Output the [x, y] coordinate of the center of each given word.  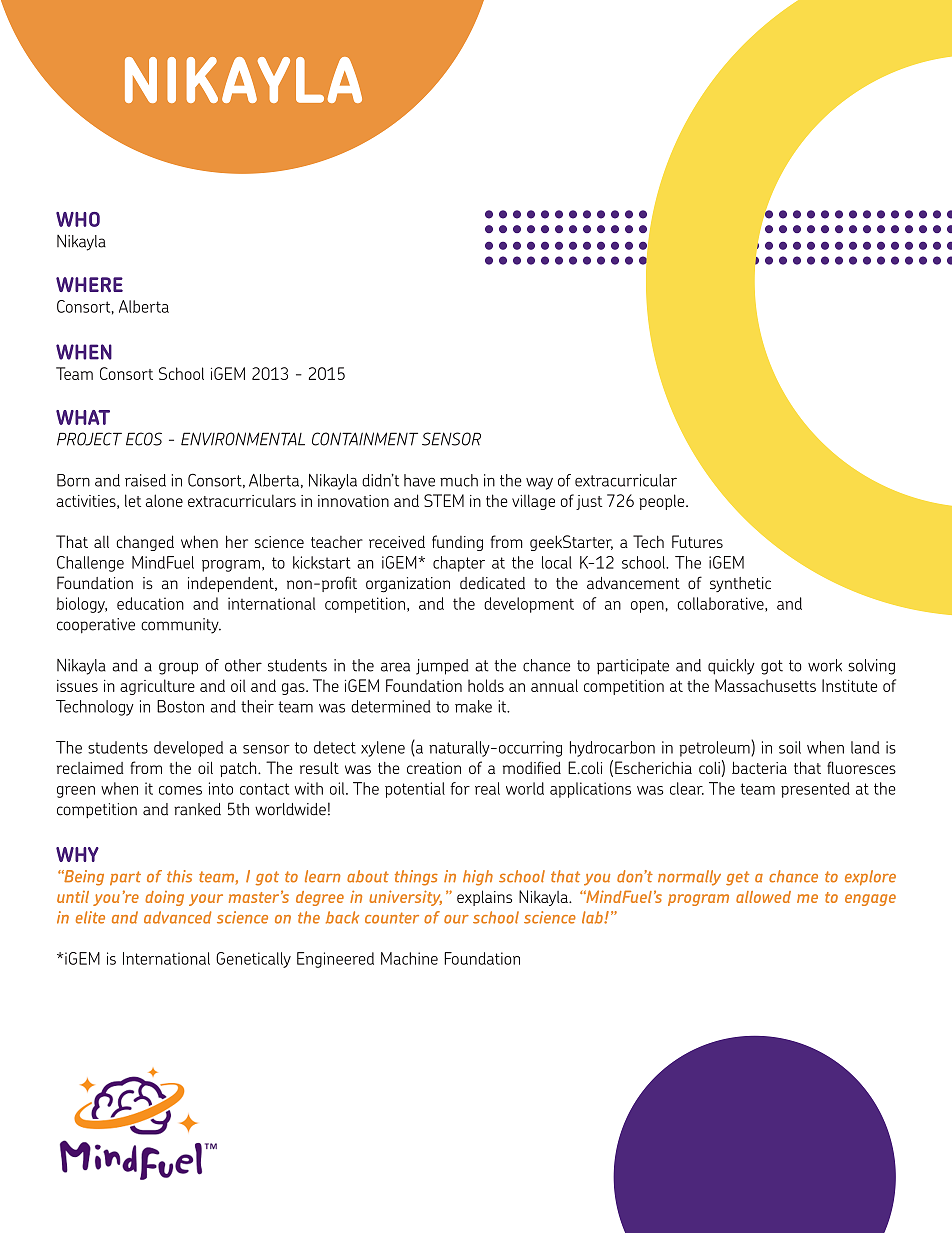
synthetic [740, 584]
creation [434, 768]
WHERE [89, 284]
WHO [78, 219]
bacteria [759, 767]
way [539, 483]
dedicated [492, 583]
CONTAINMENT [365, 439]
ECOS [144, 439]
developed [188, 749]
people [663, 502]
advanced [177, 917]
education [150, 603]
